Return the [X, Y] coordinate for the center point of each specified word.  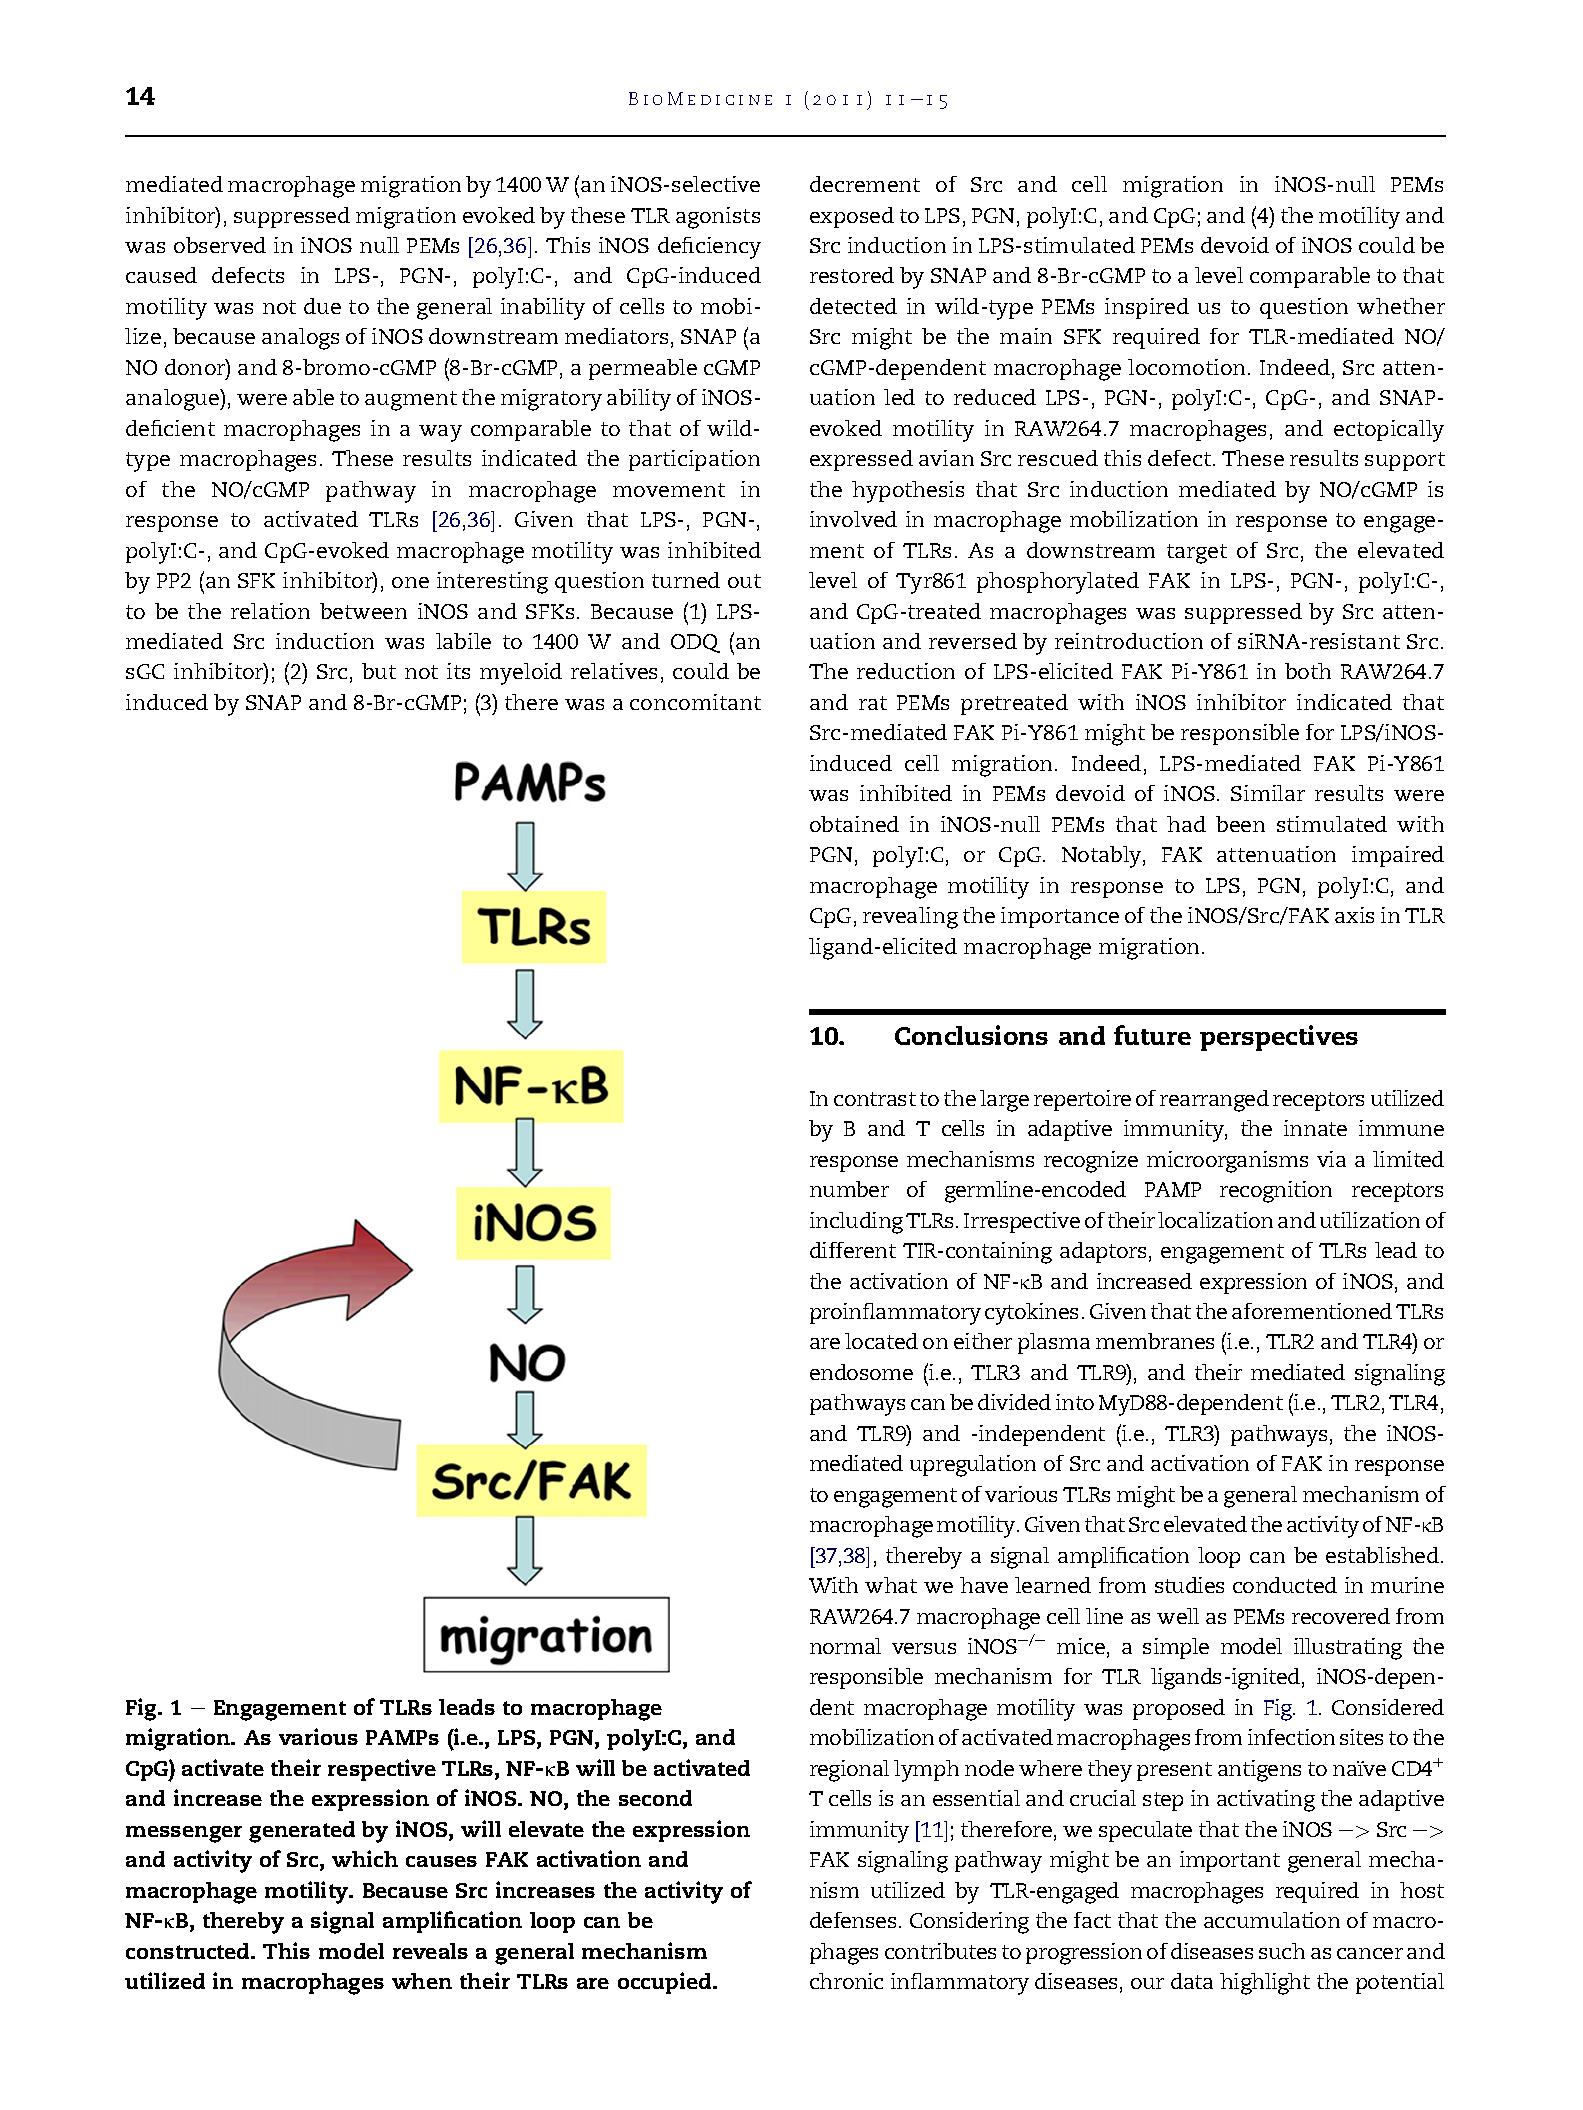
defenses [853, 1920]
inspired [1147, 308]
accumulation [1272, 1920]
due [322, 306]
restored [852, 275]
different [853, 1250]
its [458, 671]
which [365, 1858]
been [1240, 824]
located [881, 1341]
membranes [1155, 1341]
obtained [854, 824]
